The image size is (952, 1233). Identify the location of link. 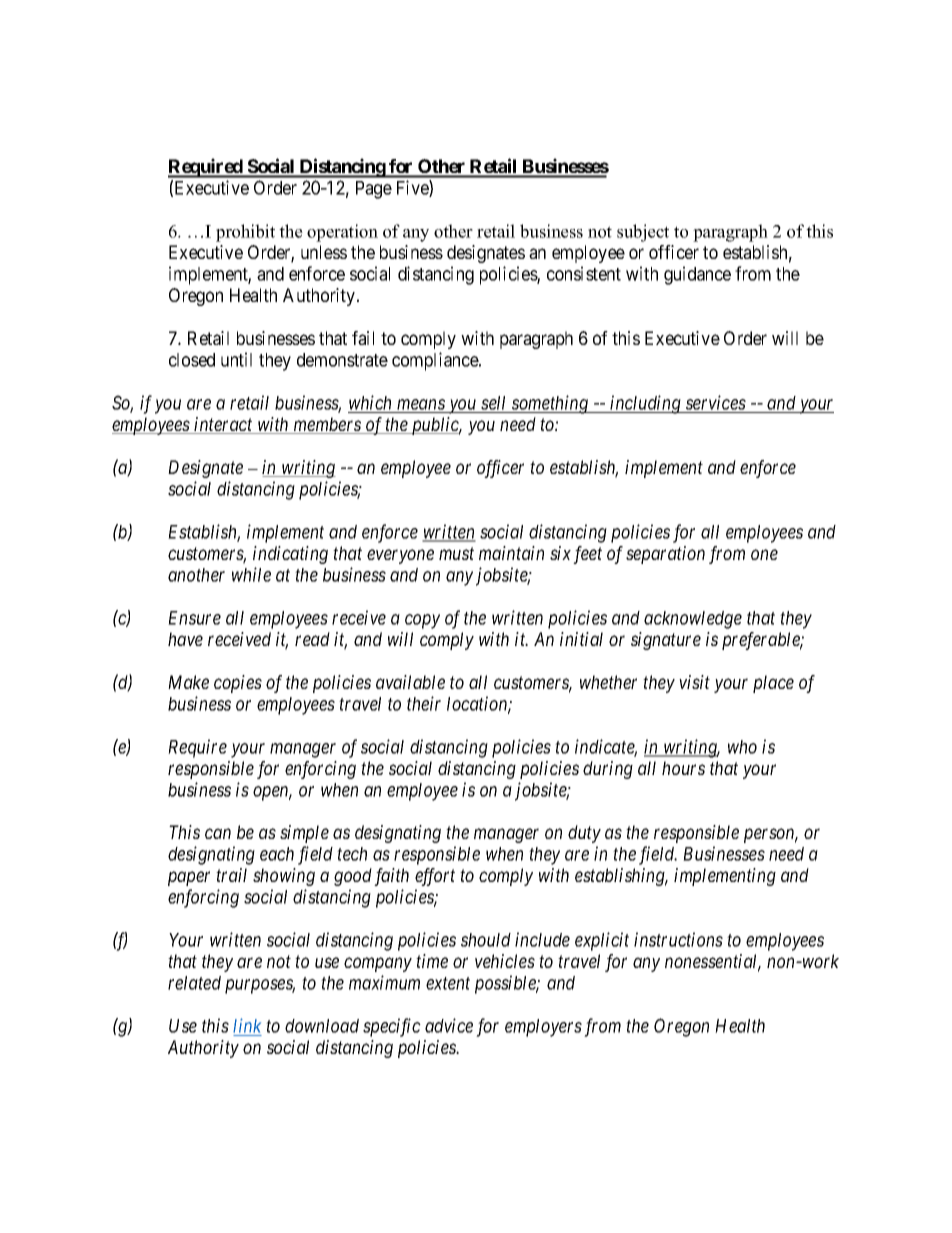
(247, 1027).
